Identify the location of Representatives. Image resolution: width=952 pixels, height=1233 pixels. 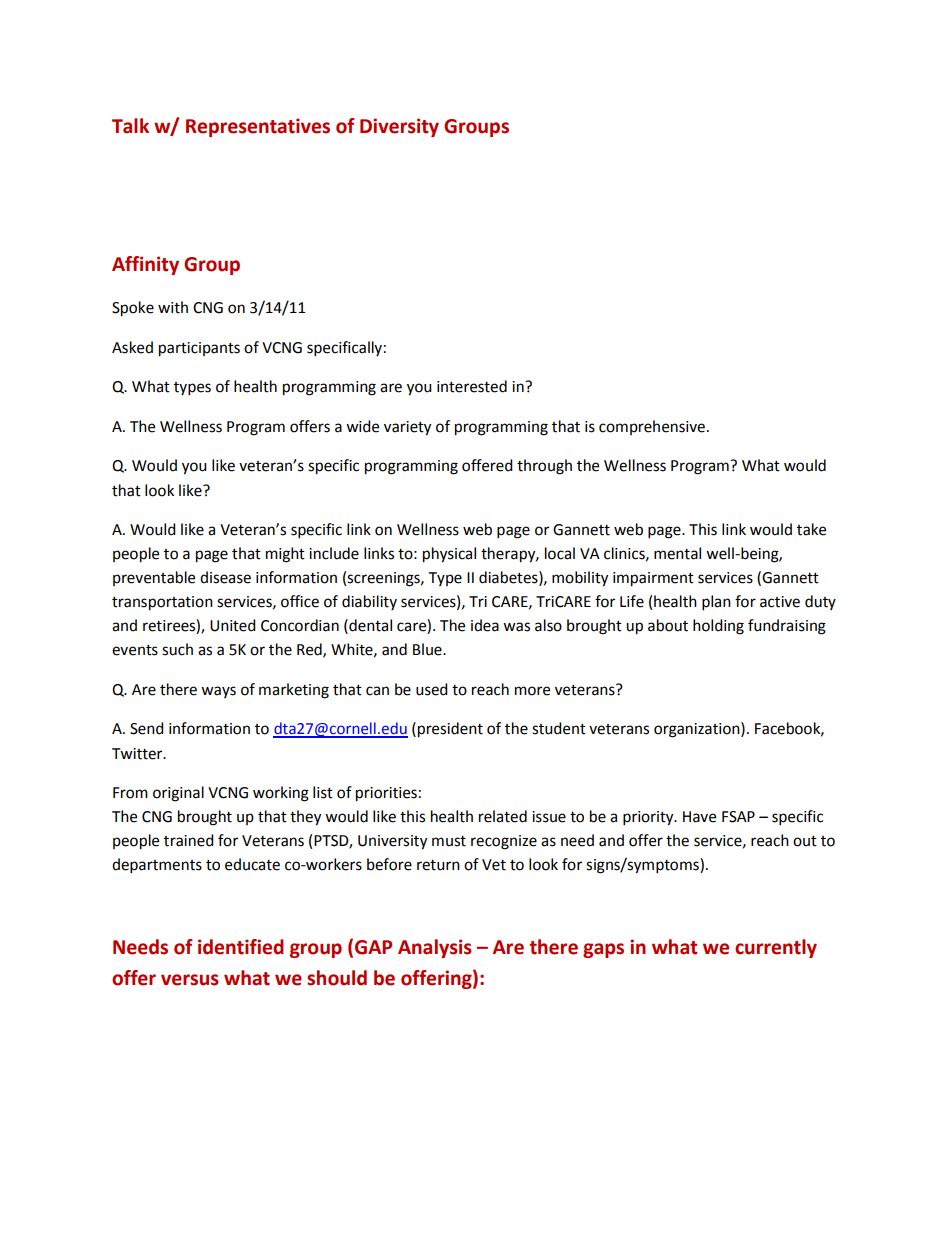
(258, 127).
